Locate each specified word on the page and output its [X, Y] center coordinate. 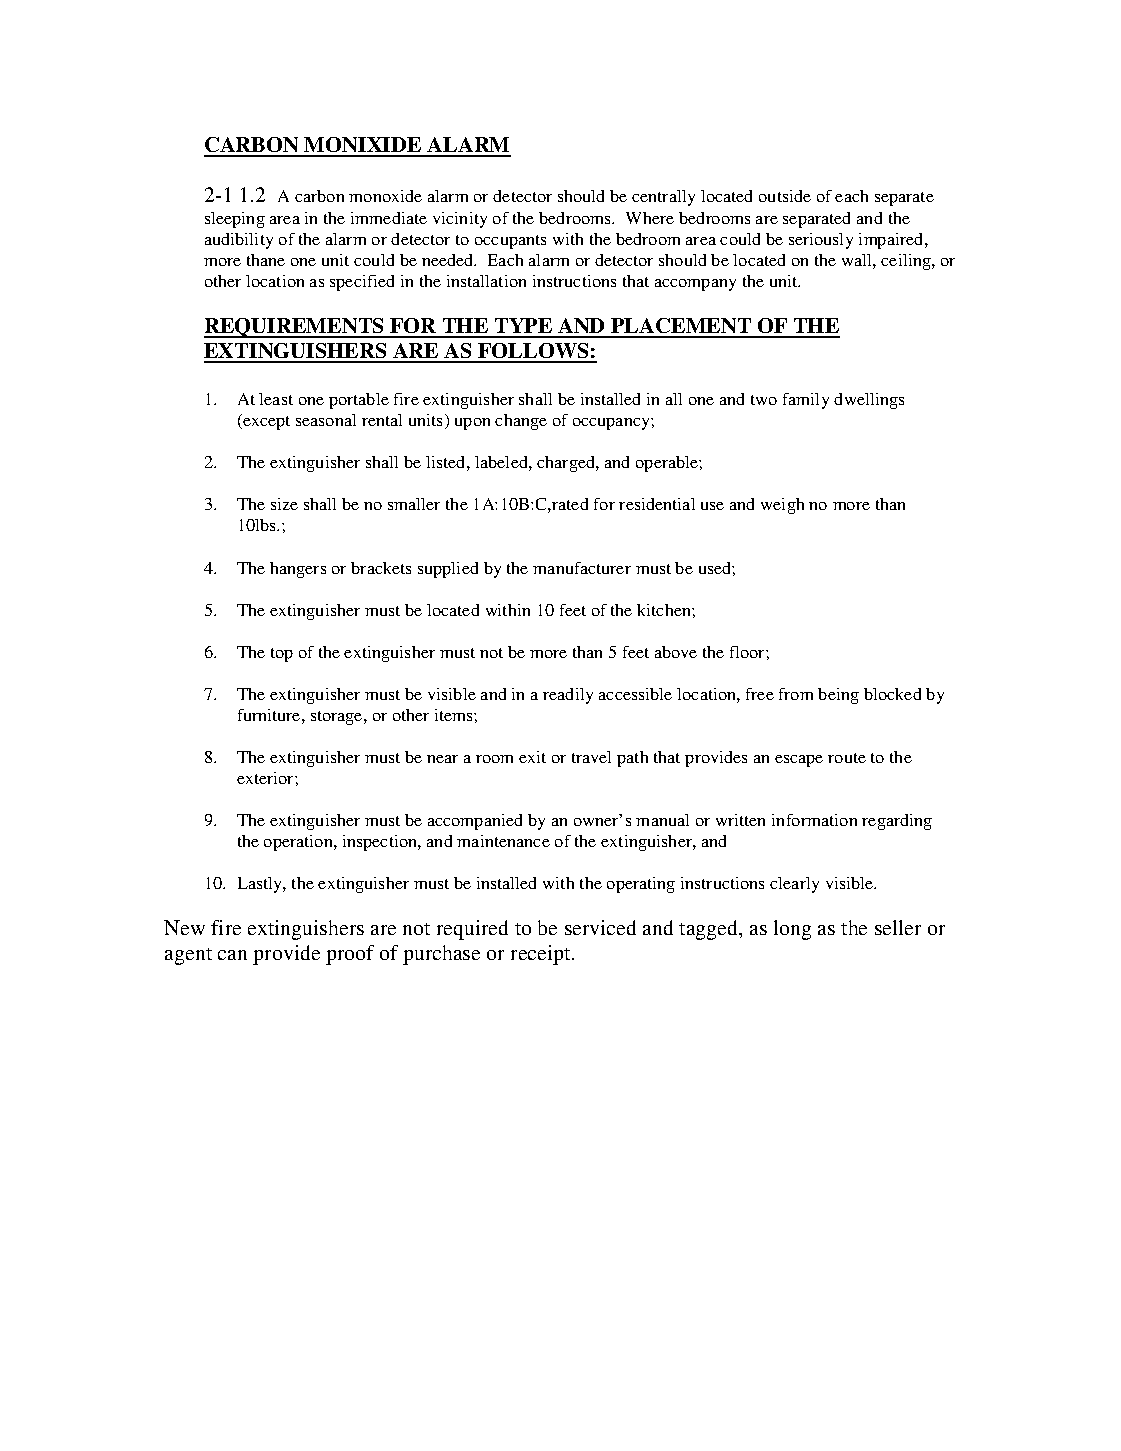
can [232, 955]
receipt [542, 955]
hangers [298, 570]
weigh [782, 506]
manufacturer [582, 568]
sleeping [235, 220]
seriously [821, 241]
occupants [510, 242]
